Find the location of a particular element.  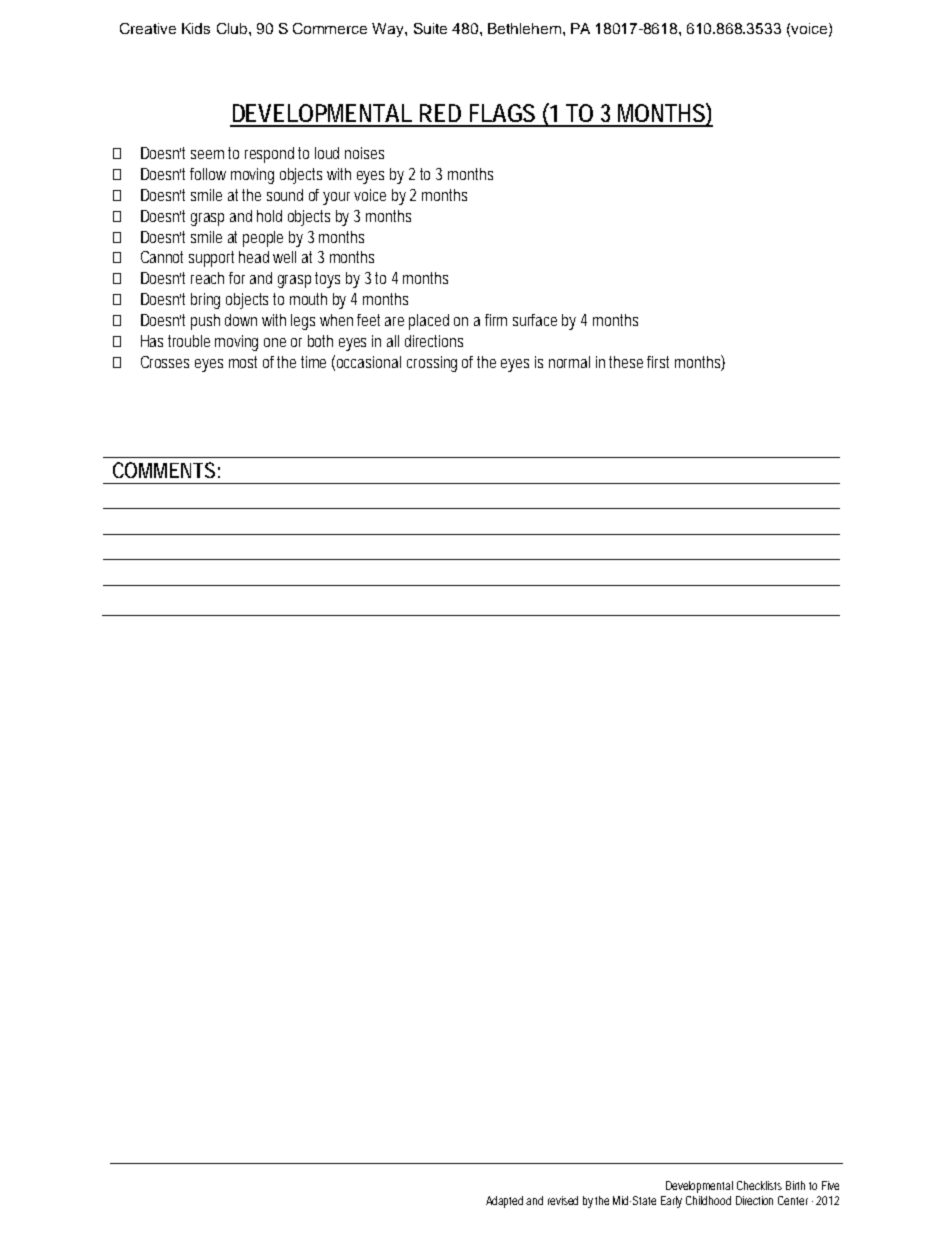

Childhood is located at coordinates (708, 1200).
